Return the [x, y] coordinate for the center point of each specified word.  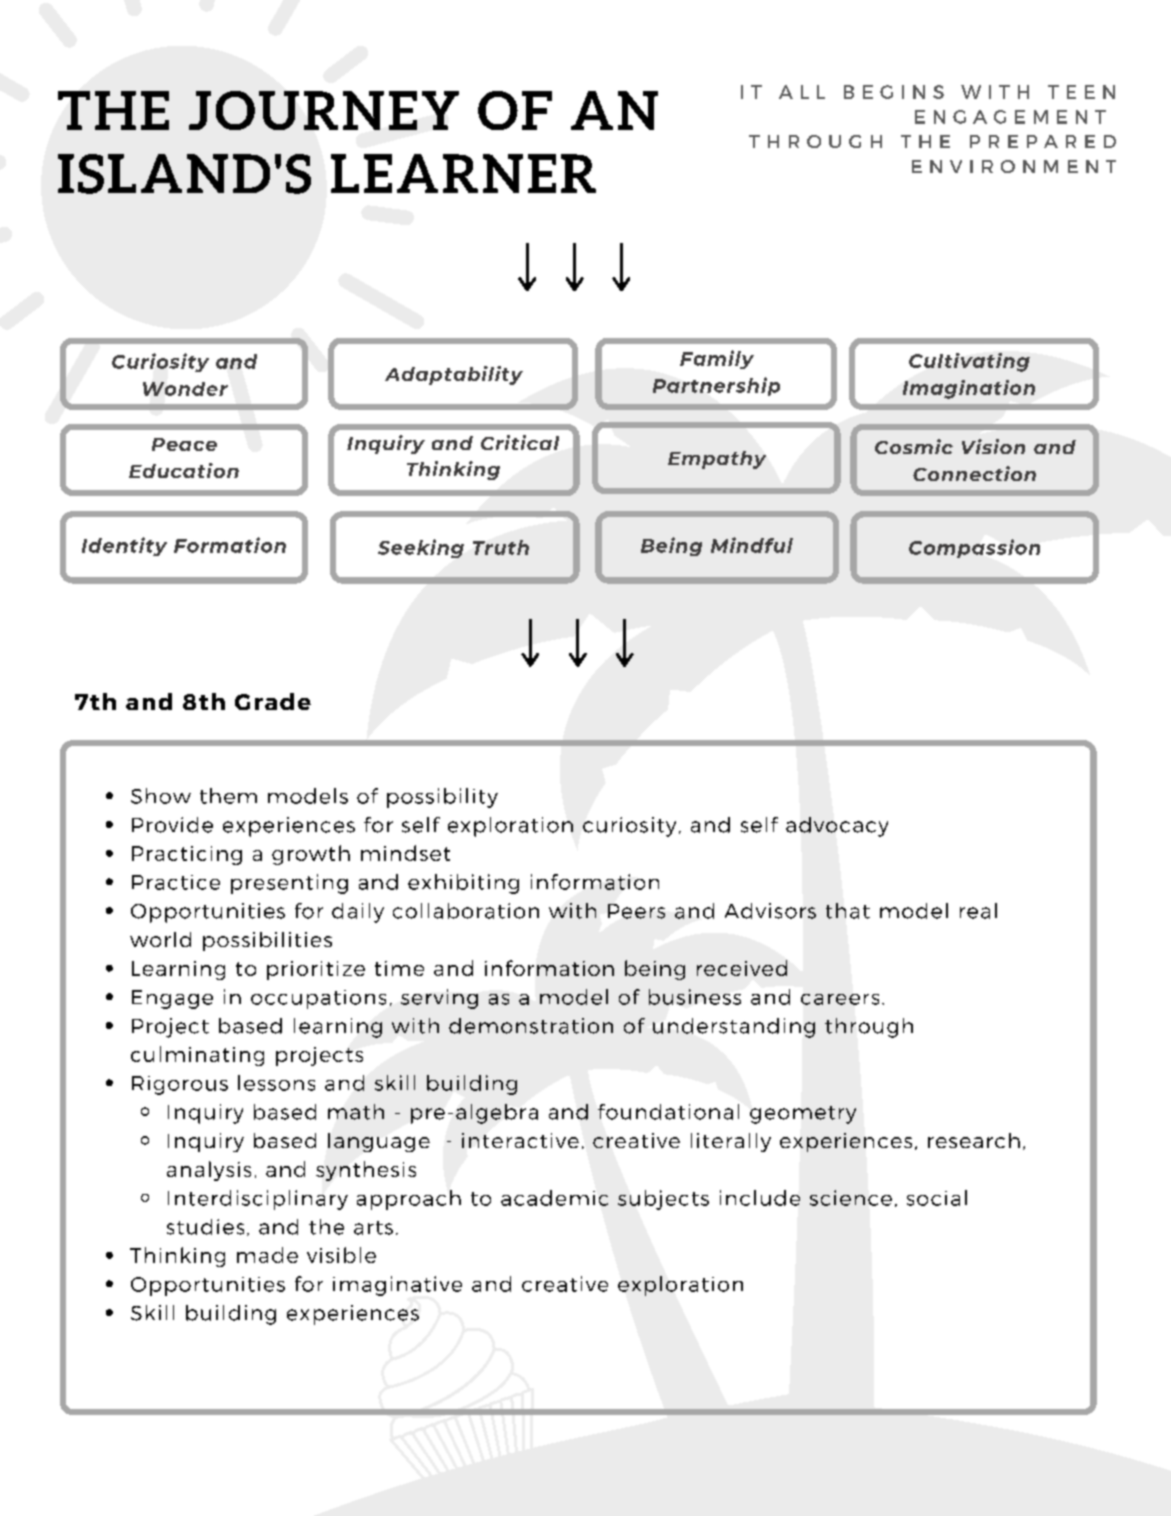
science [851, 1198]
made [267, 1255]
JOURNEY [324, 110]
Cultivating [969, 362]
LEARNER [463, 173]
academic [554, 1198]
